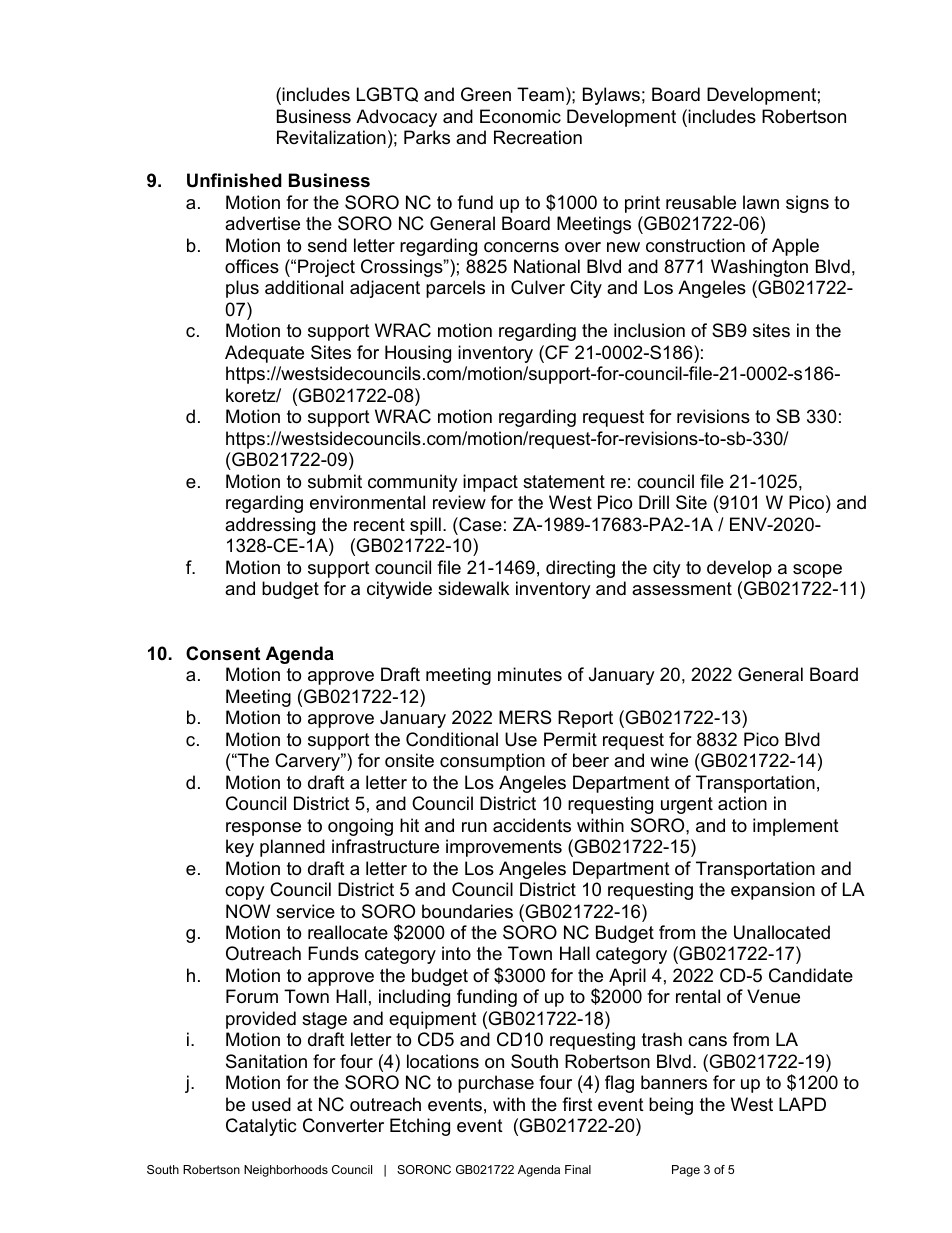 This screenshot has height=1233, width=952. What do you see at coordinates (530, 674) in the screenshot?
I see `minutes` at bounding box center [530, 674].
